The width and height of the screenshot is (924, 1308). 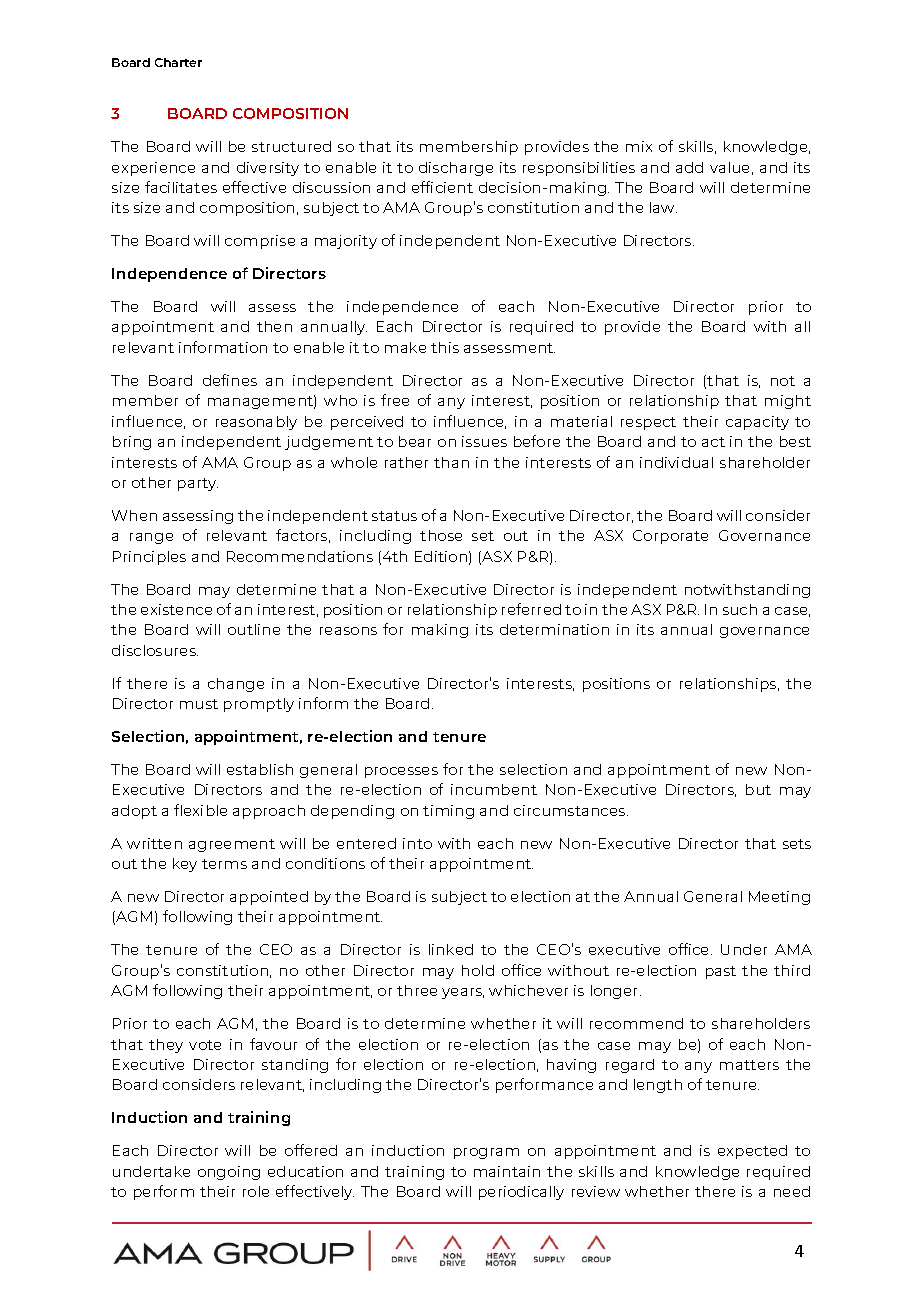 I want to click on ongoing, so click(x=229, y=1173).
